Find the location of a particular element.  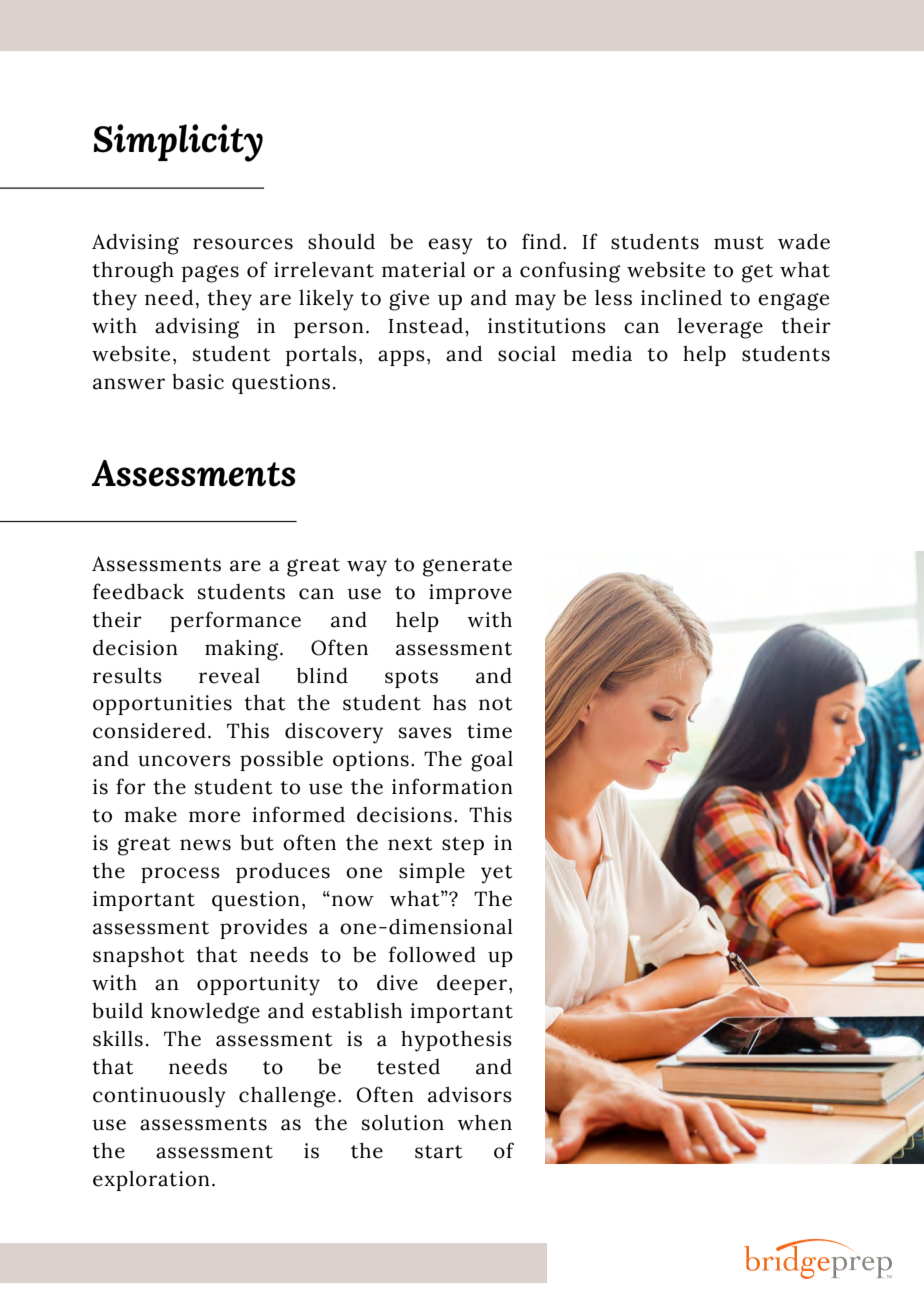

yet is located at coordinates (497, 874).
